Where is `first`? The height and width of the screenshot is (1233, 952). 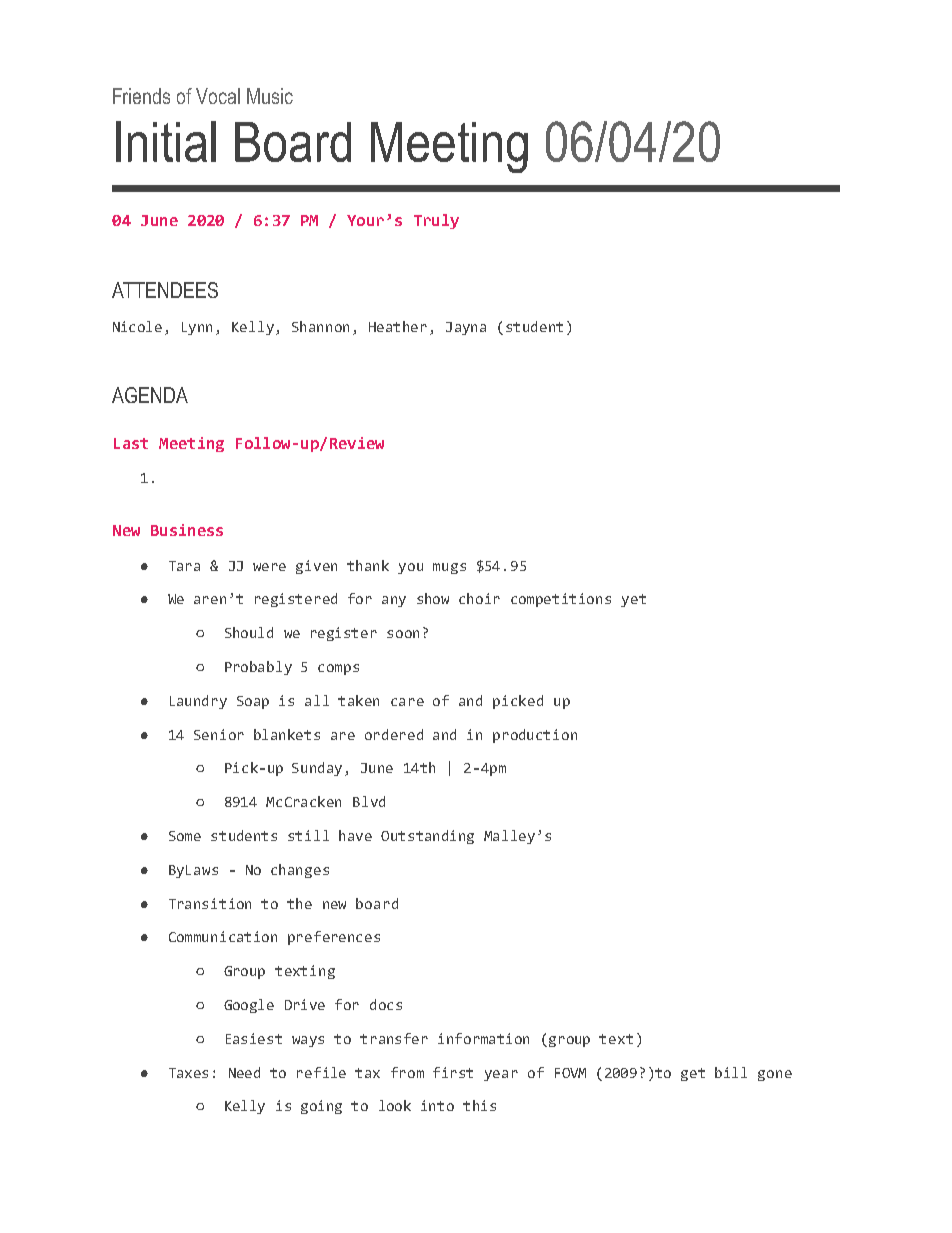
first is located at coordinates (453, 1072).
